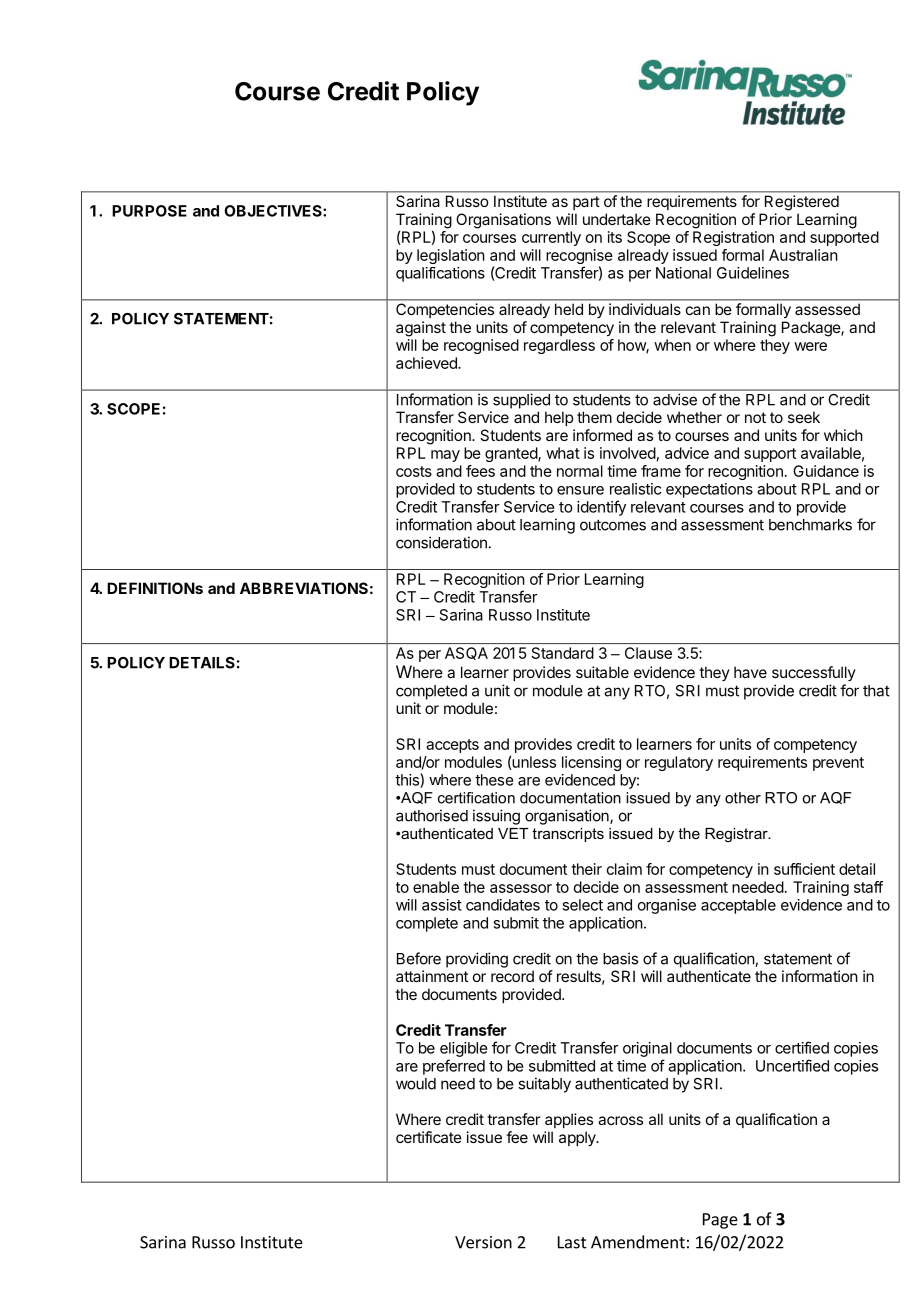 This screenshot has height=1308, width=924. I want to click on certificate, so click(429, 1137).
